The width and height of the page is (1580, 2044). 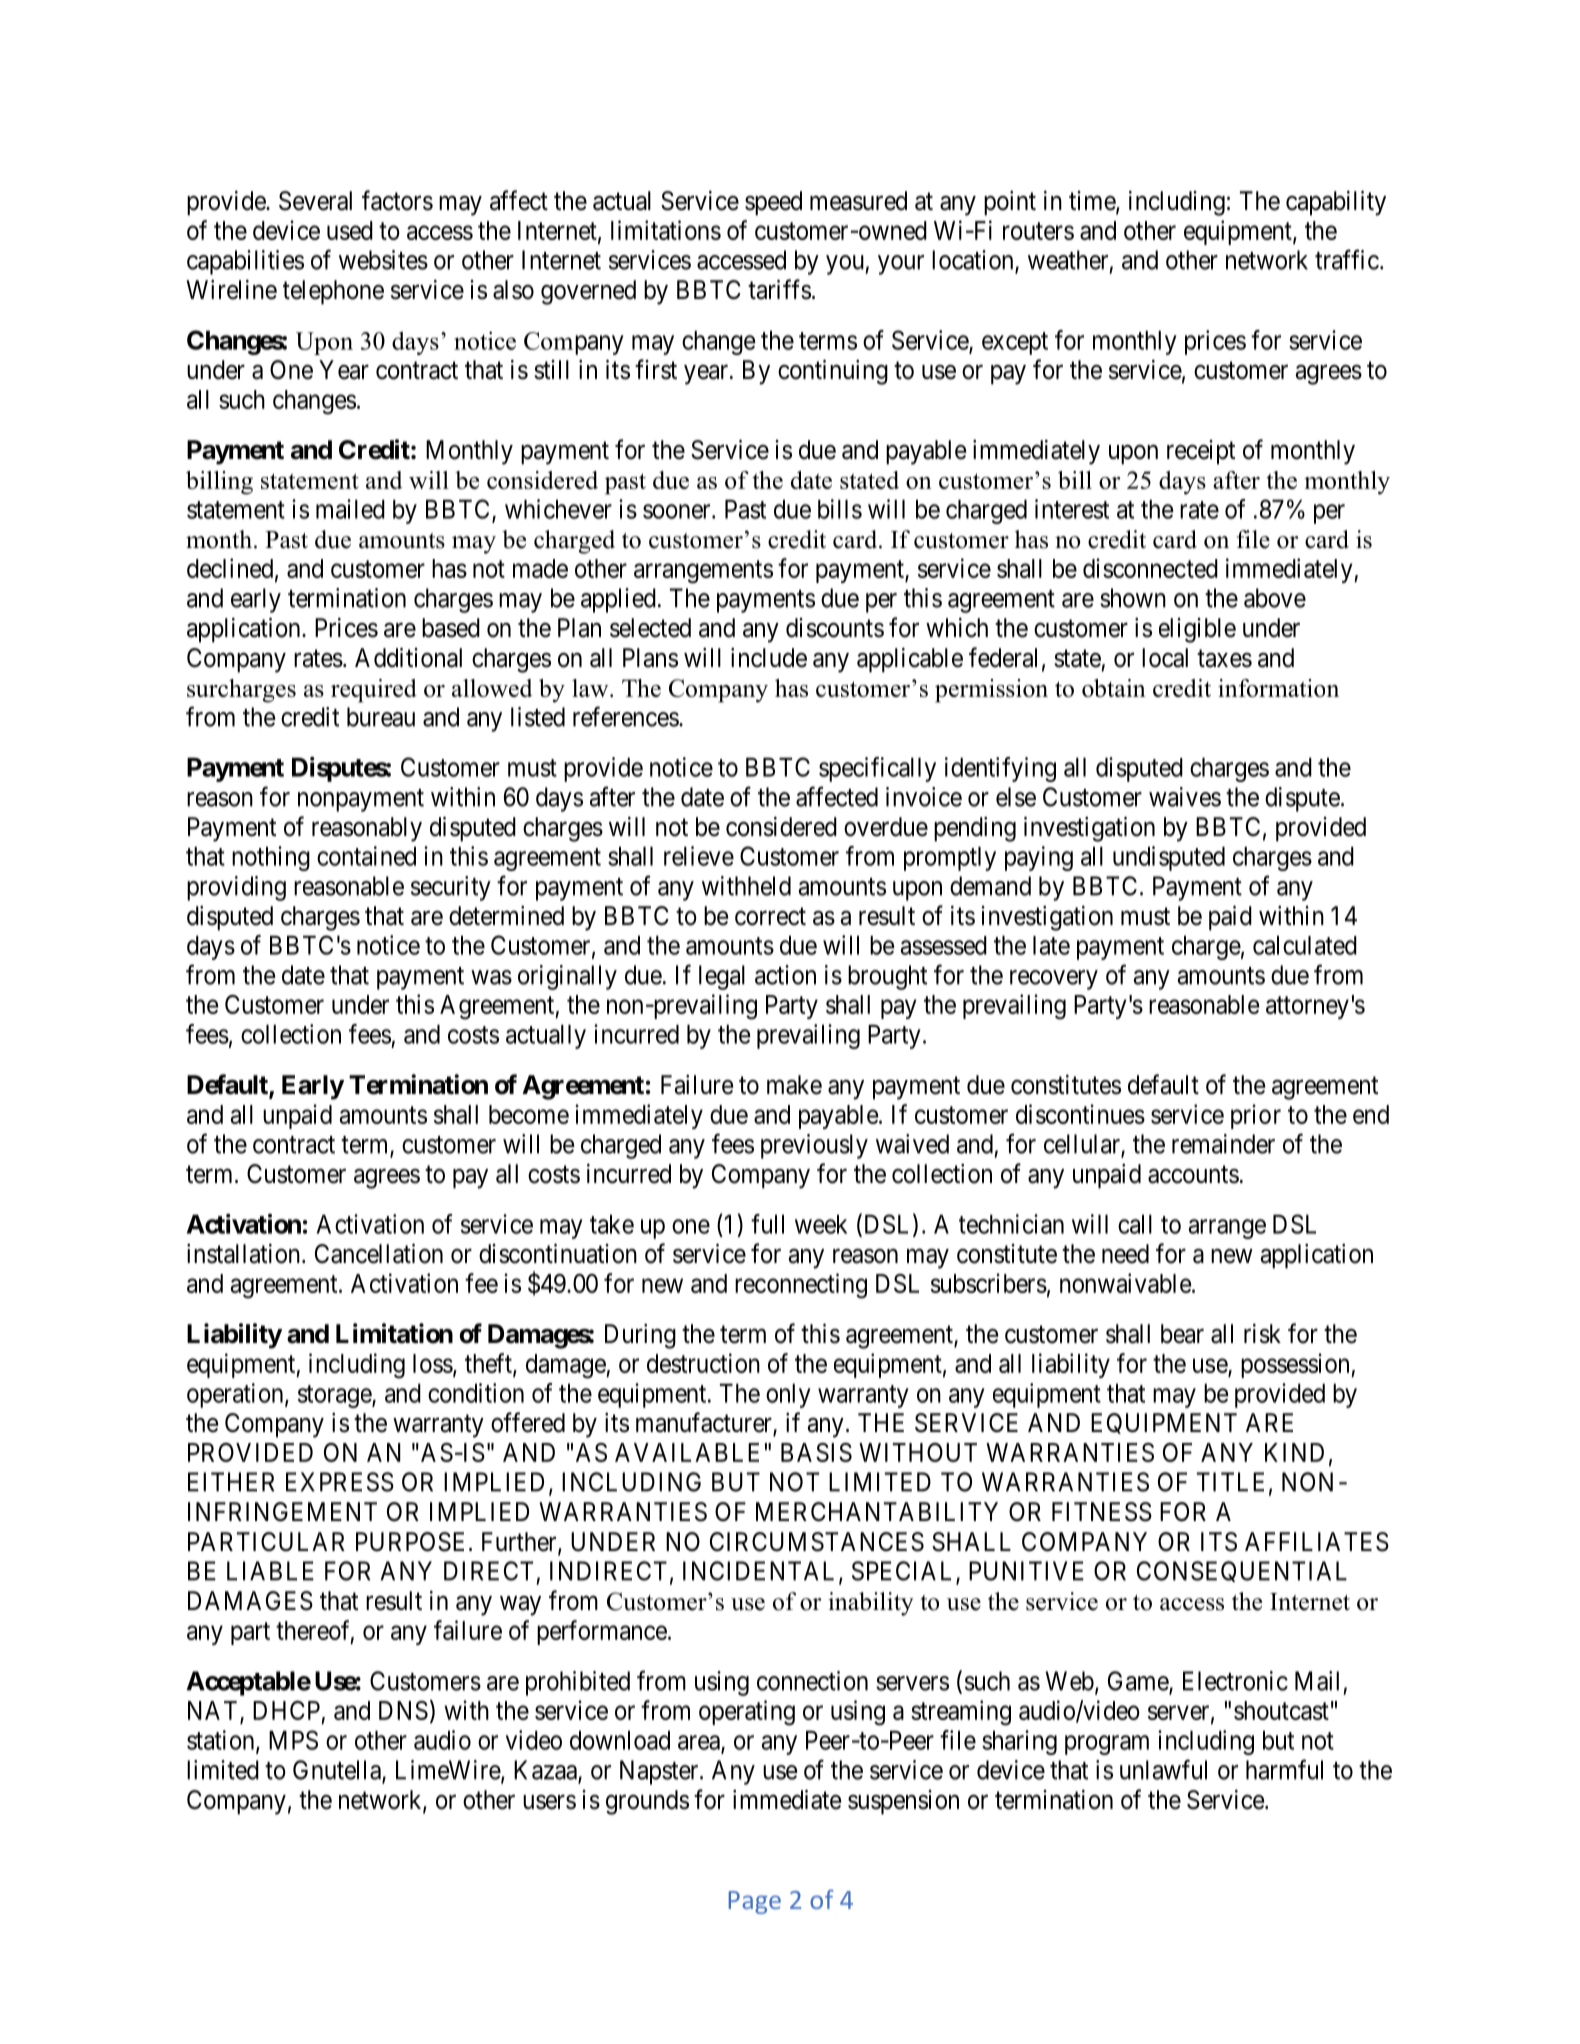 What do you see at coordinates (801, 1286) in the page?
I see `reconnecting` at bounding box center [801, 1286].
